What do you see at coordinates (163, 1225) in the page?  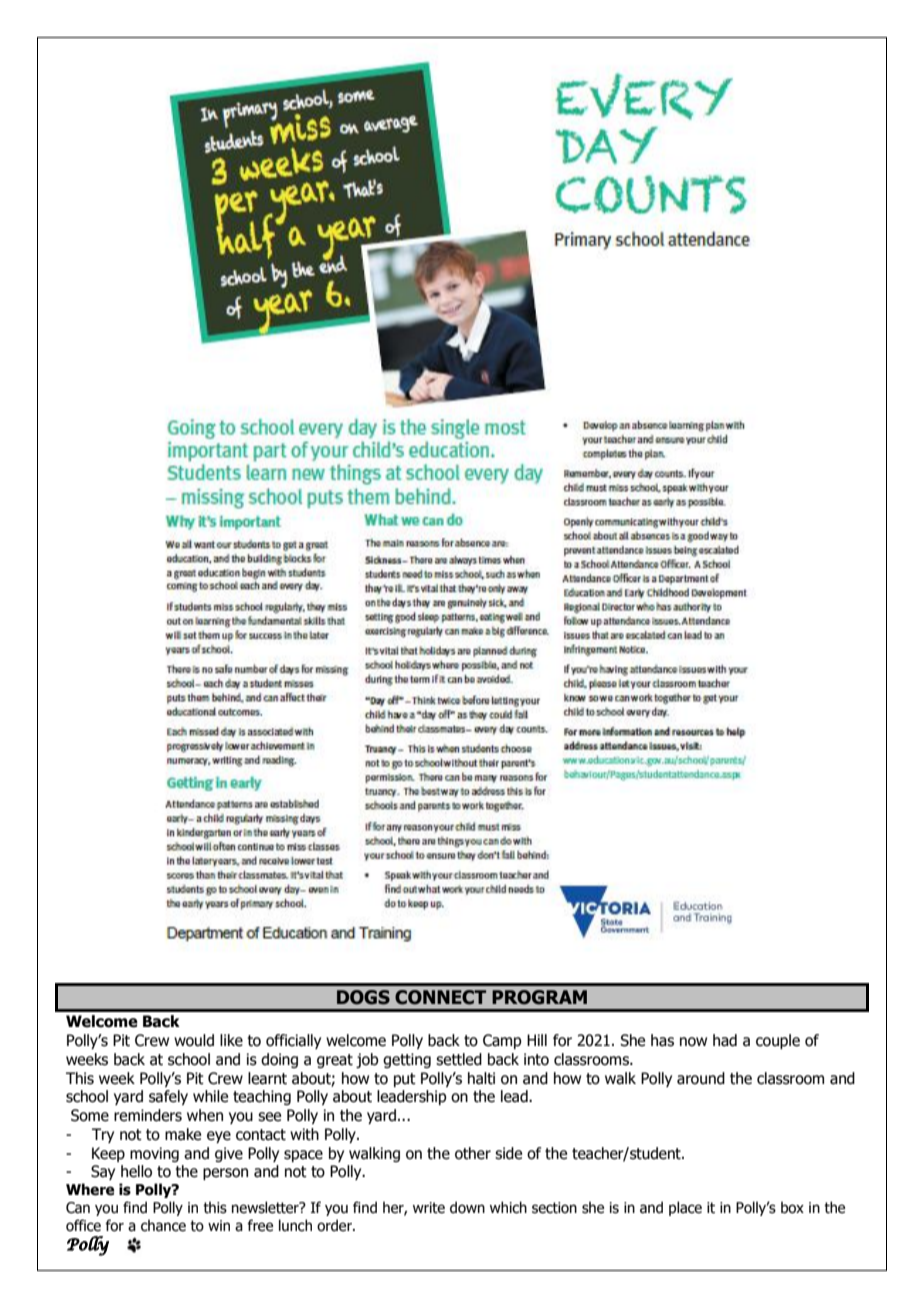 I see `chance` at bounding box center [163, 1225].
